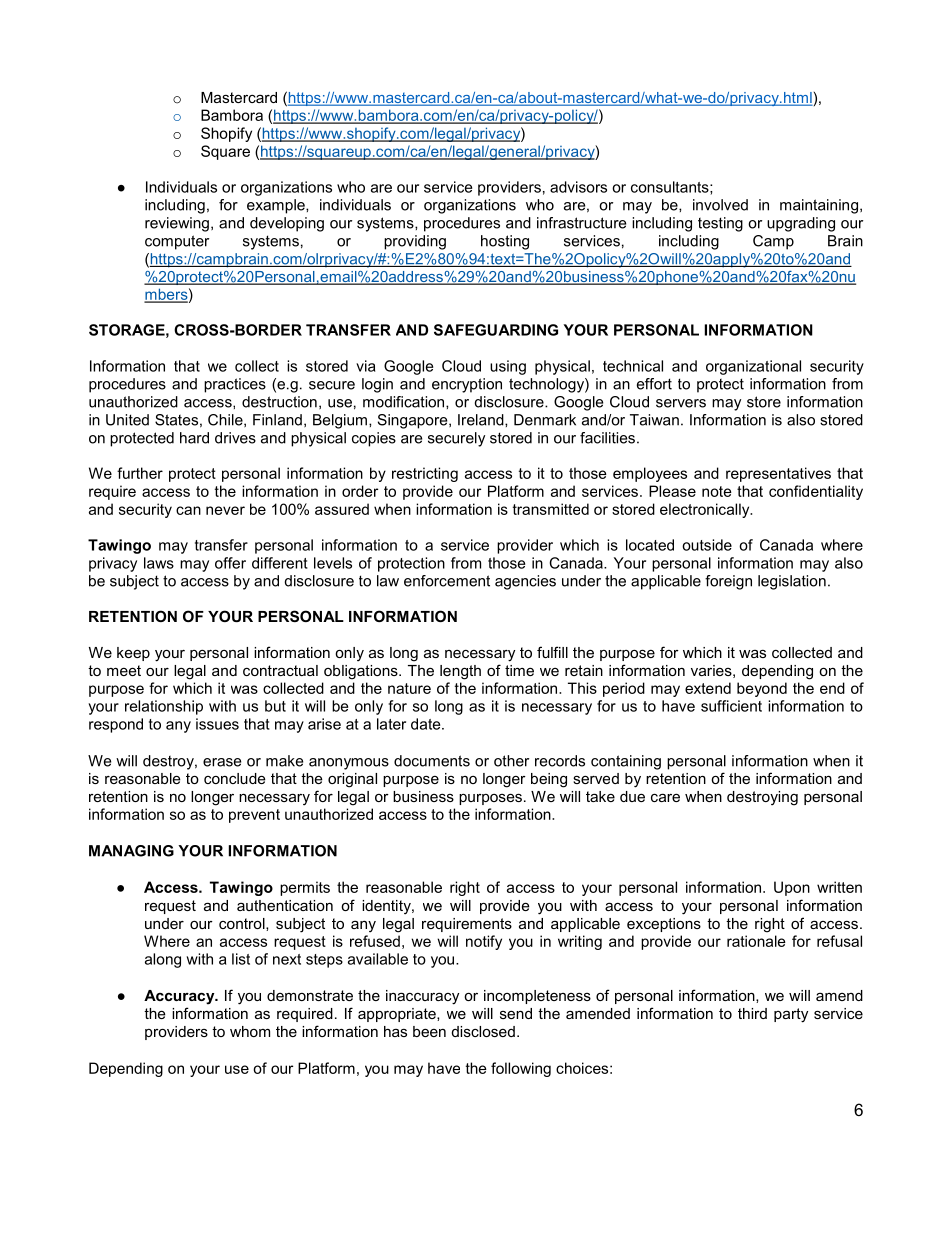  Describe the element at coordinates (250, 1031) in the image. I see `whom` at that location.
